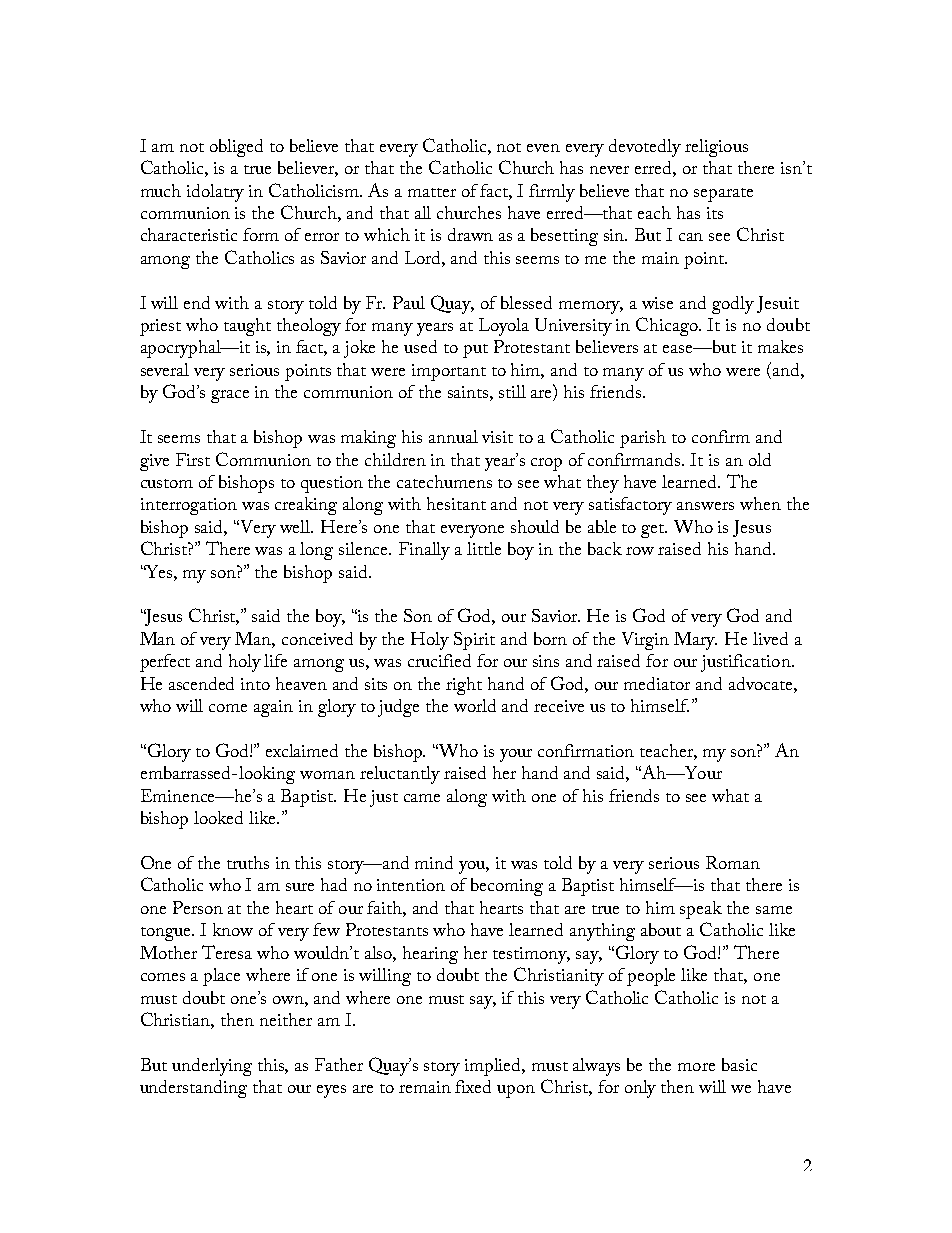 This image has height=1233, width=952. What do you see at coordinates (215, 193) in the image?
I see `idolatry` at bounding box center [215, 193].
